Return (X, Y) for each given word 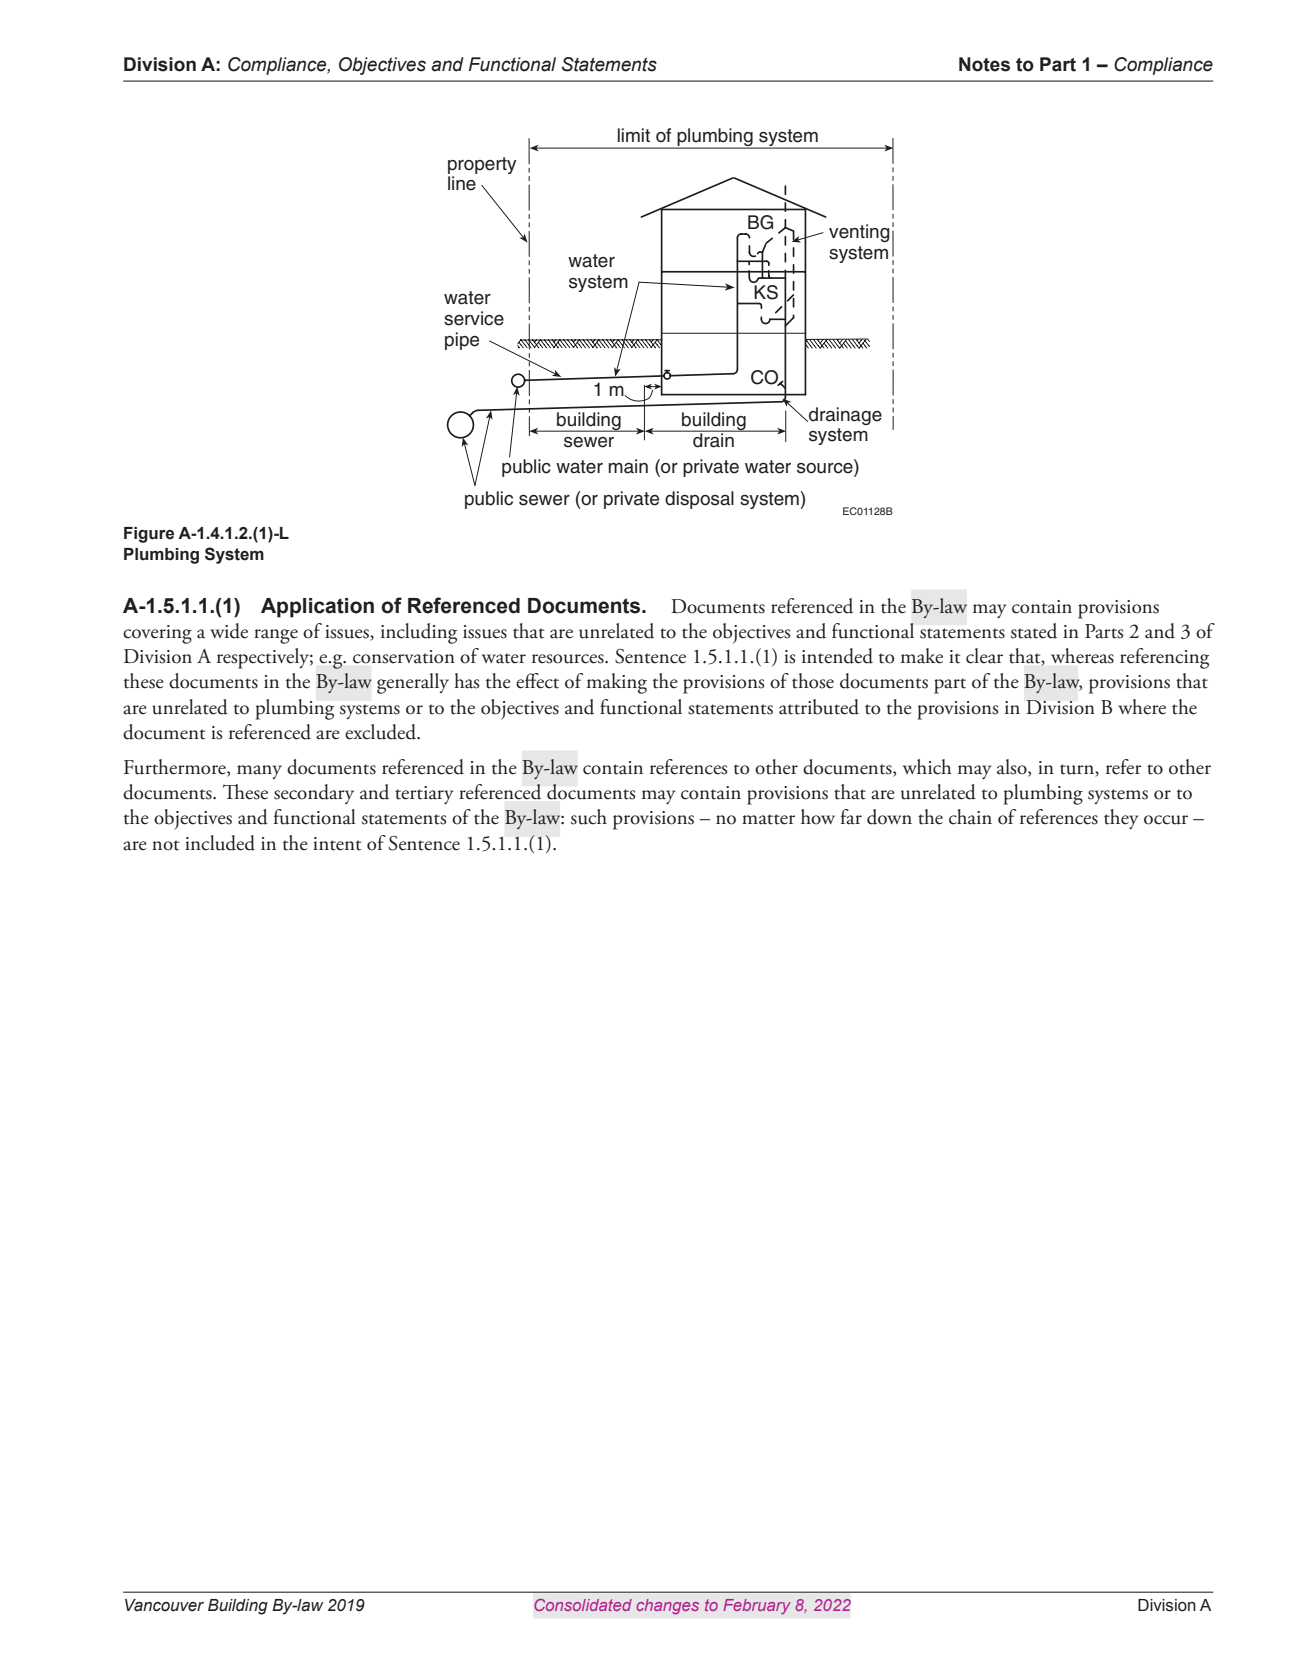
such (589, 817)
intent (337, 844)
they (1121, 819)
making (617, 683)
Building (238, 1607)
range (276, 636)
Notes (984, 64)
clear (984, 656)
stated (1034, 631)
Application (317, 608)
